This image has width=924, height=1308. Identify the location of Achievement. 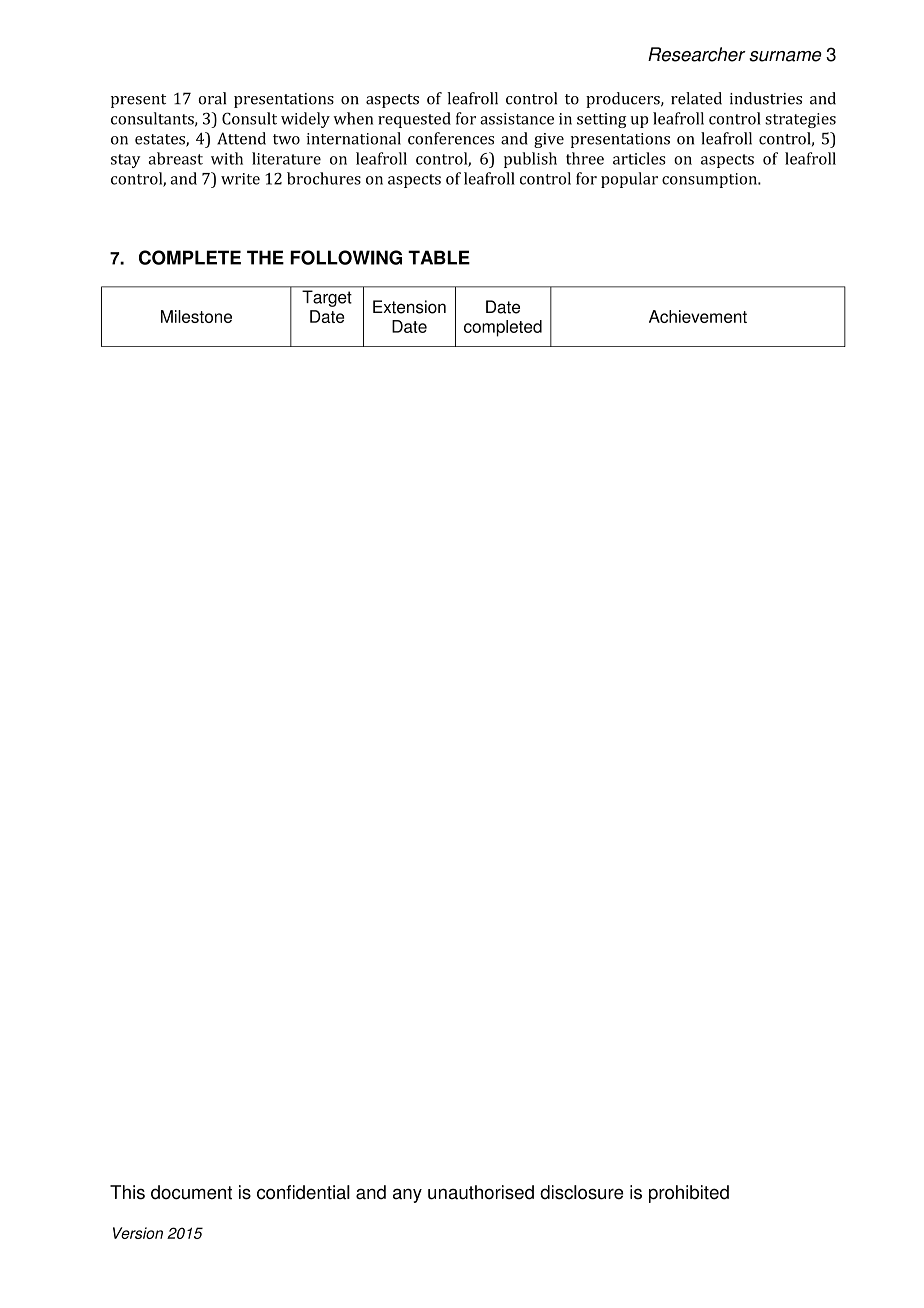
(698, 316).
